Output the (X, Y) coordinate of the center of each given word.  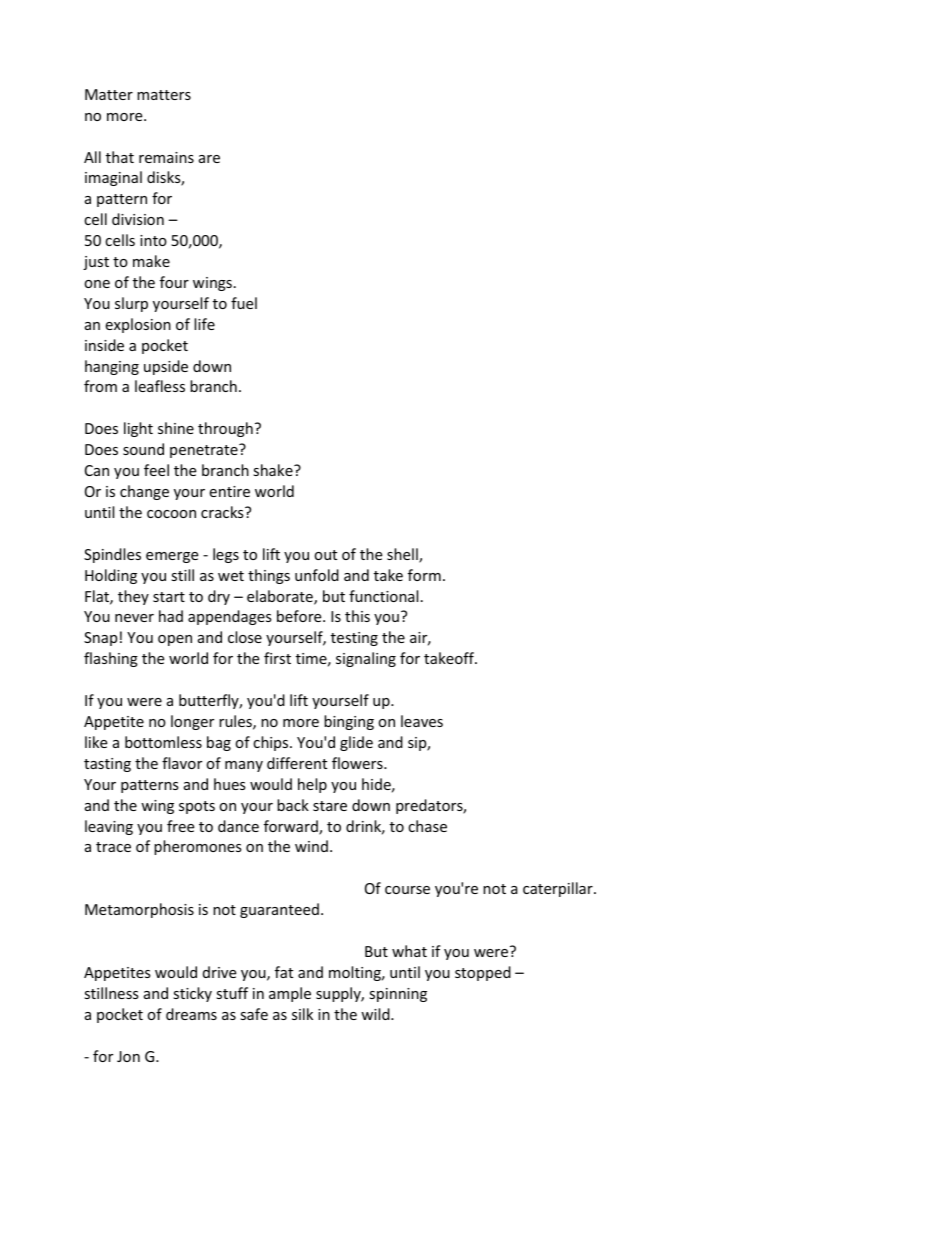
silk (302, 1014)
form (424, 575)
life (204, 324)
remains (166, 157)
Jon (128, 1056)
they (133, 597)
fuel (244, 303)
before (300, 616)
